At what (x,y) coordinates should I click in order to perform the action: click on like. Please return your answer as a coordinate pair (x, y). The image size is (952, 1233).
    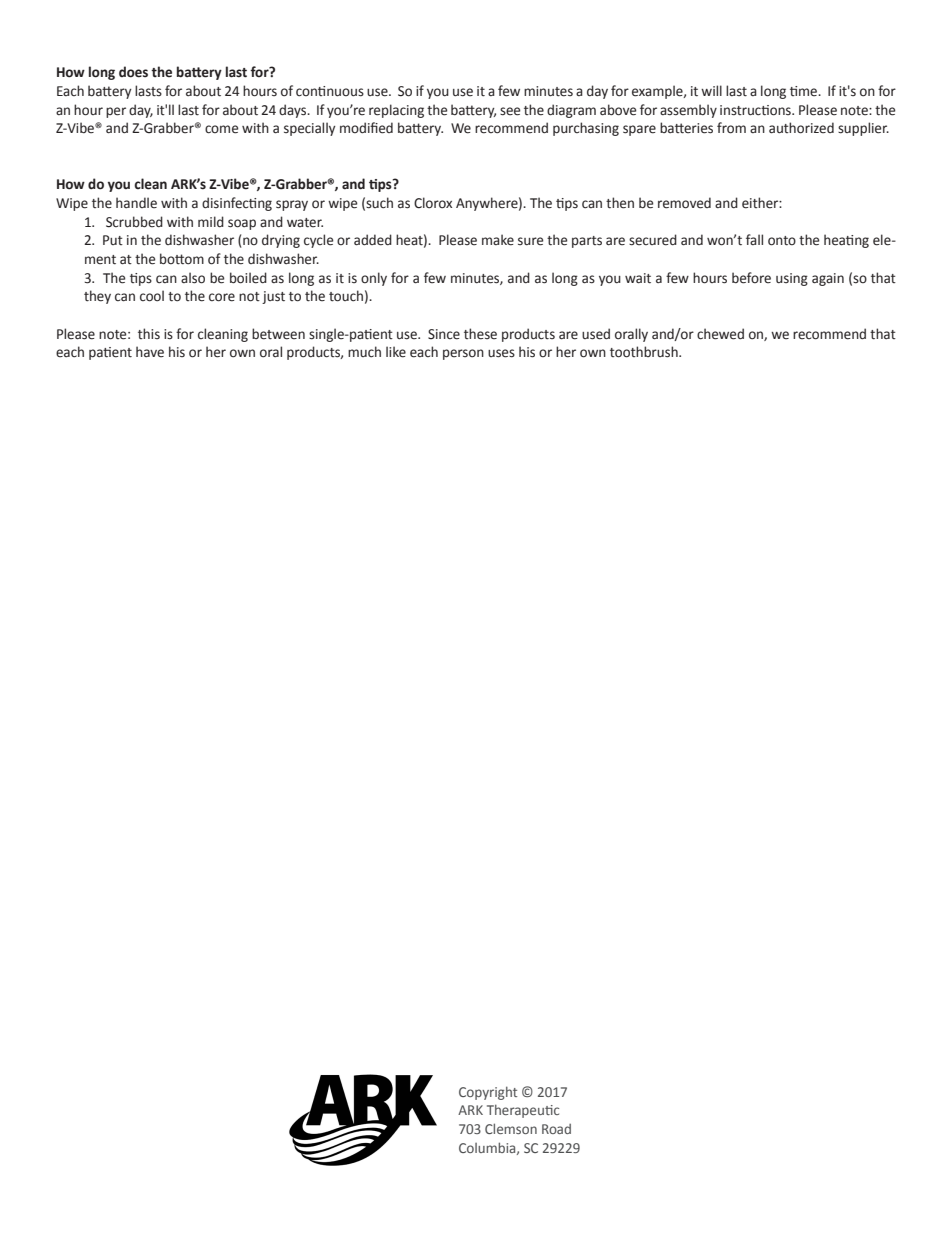
    Looking at the image, I should click on (396, 352).
